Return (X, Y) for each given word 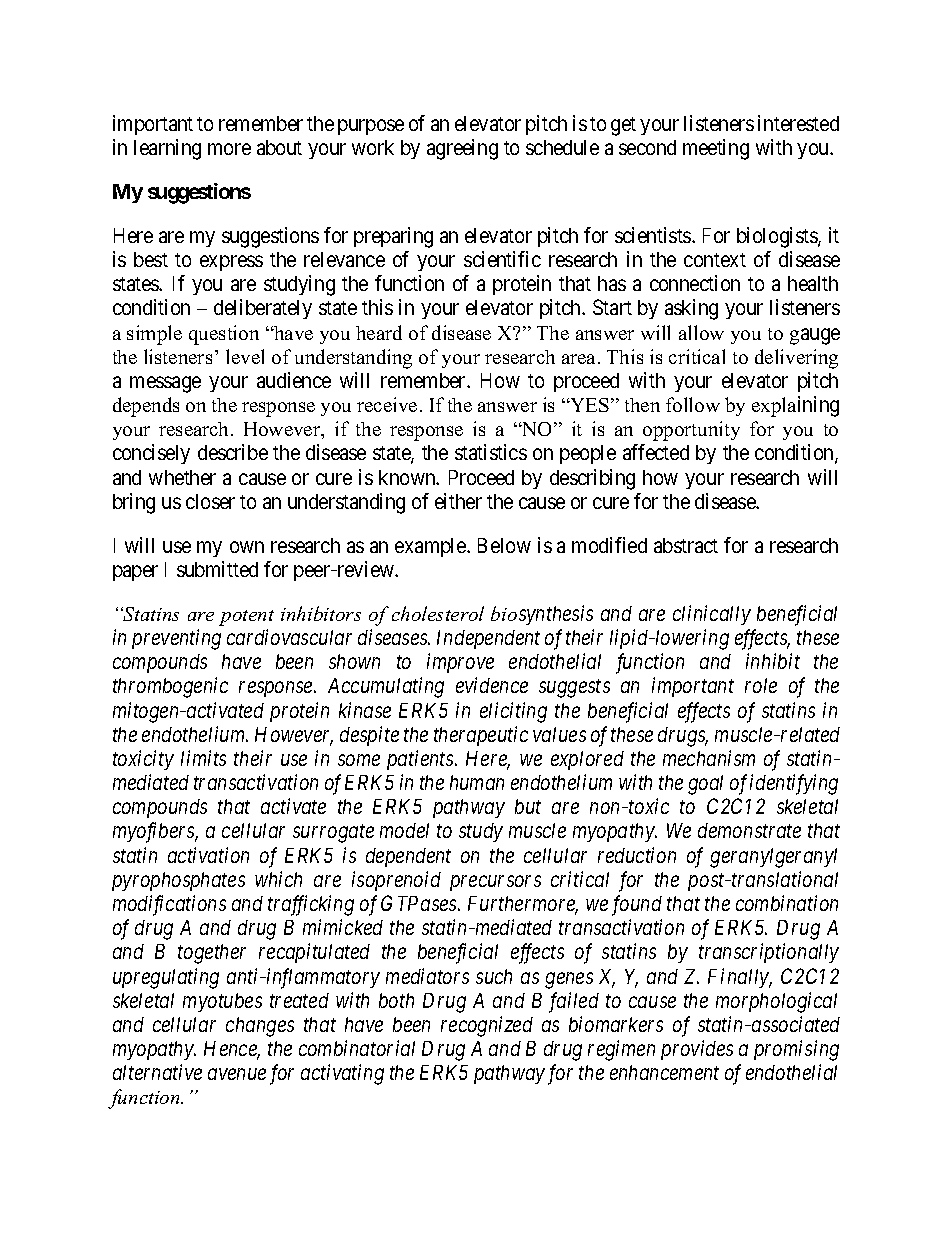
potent (246, 618)
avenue (237, 1074)
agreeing (462, 149)
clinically (712, 615)
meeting (716, 149)
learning (167, 149)
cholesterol (438, 613)
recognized (487, 1026)
